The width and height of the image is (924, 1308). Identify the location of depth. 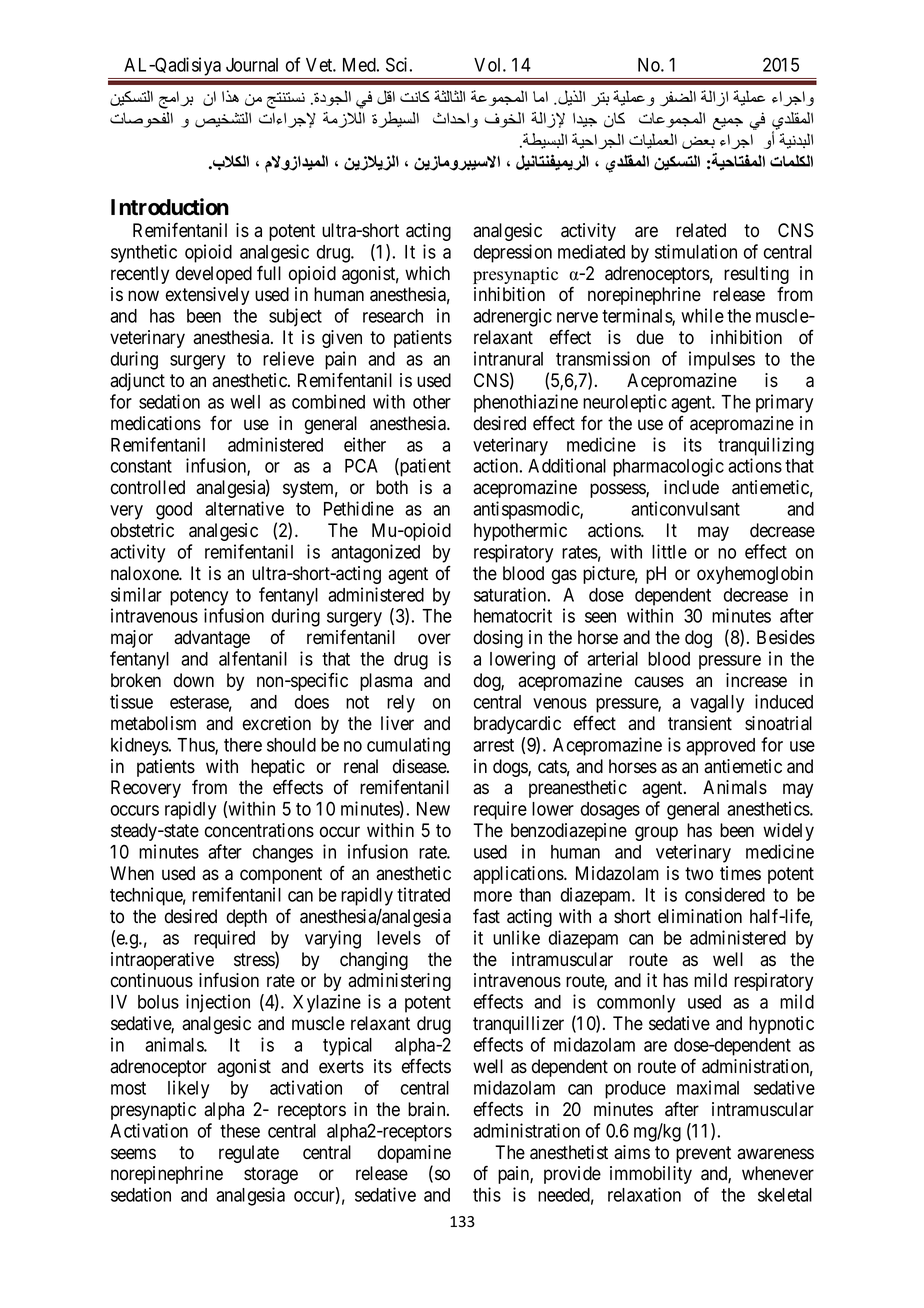
(247, 918).
